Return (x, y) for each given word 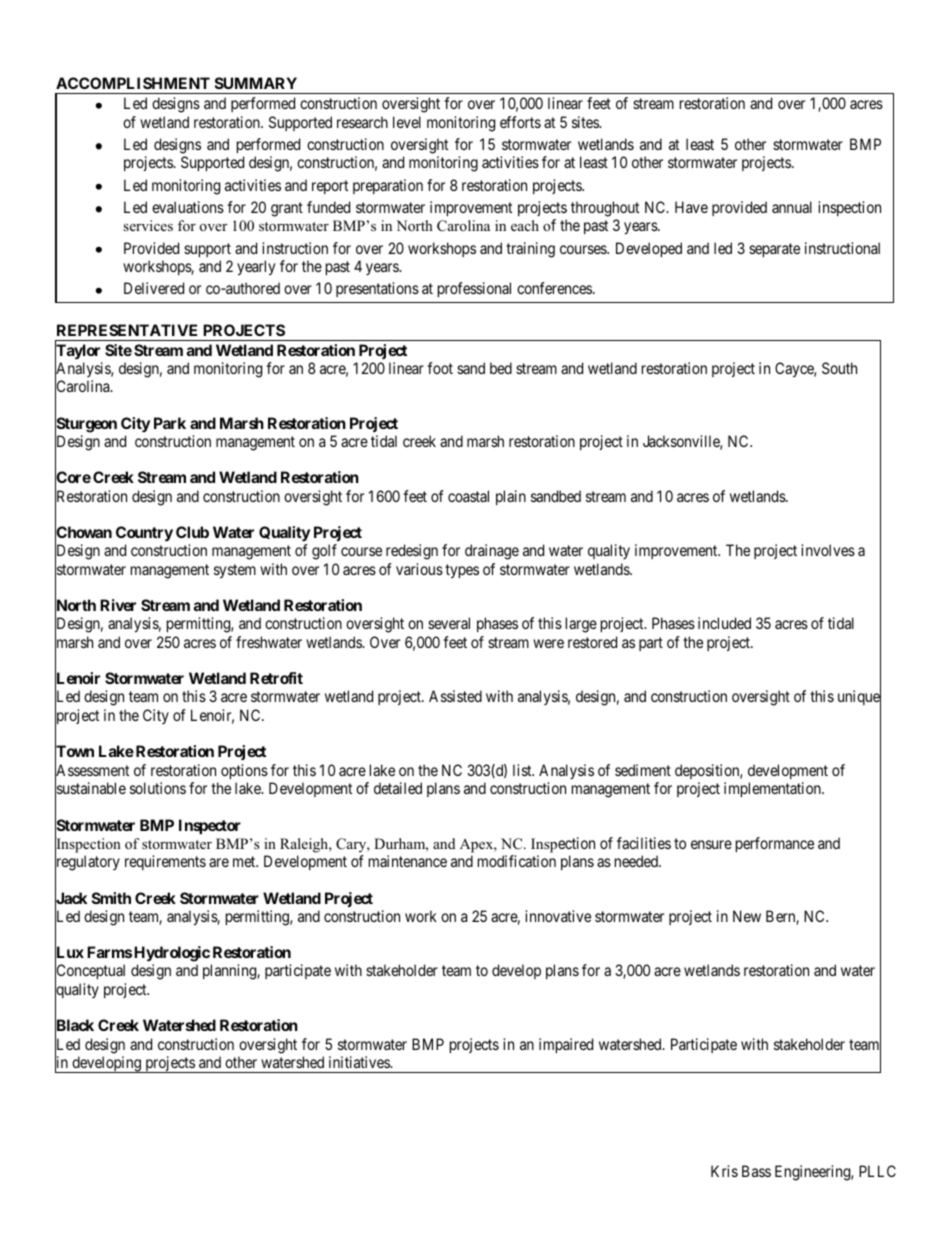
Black (74, 1027)
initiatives (360, 1062)
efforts (520, 122)
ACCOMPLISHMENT (133, 83)
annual (792, 207)
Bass (756, 1171)
